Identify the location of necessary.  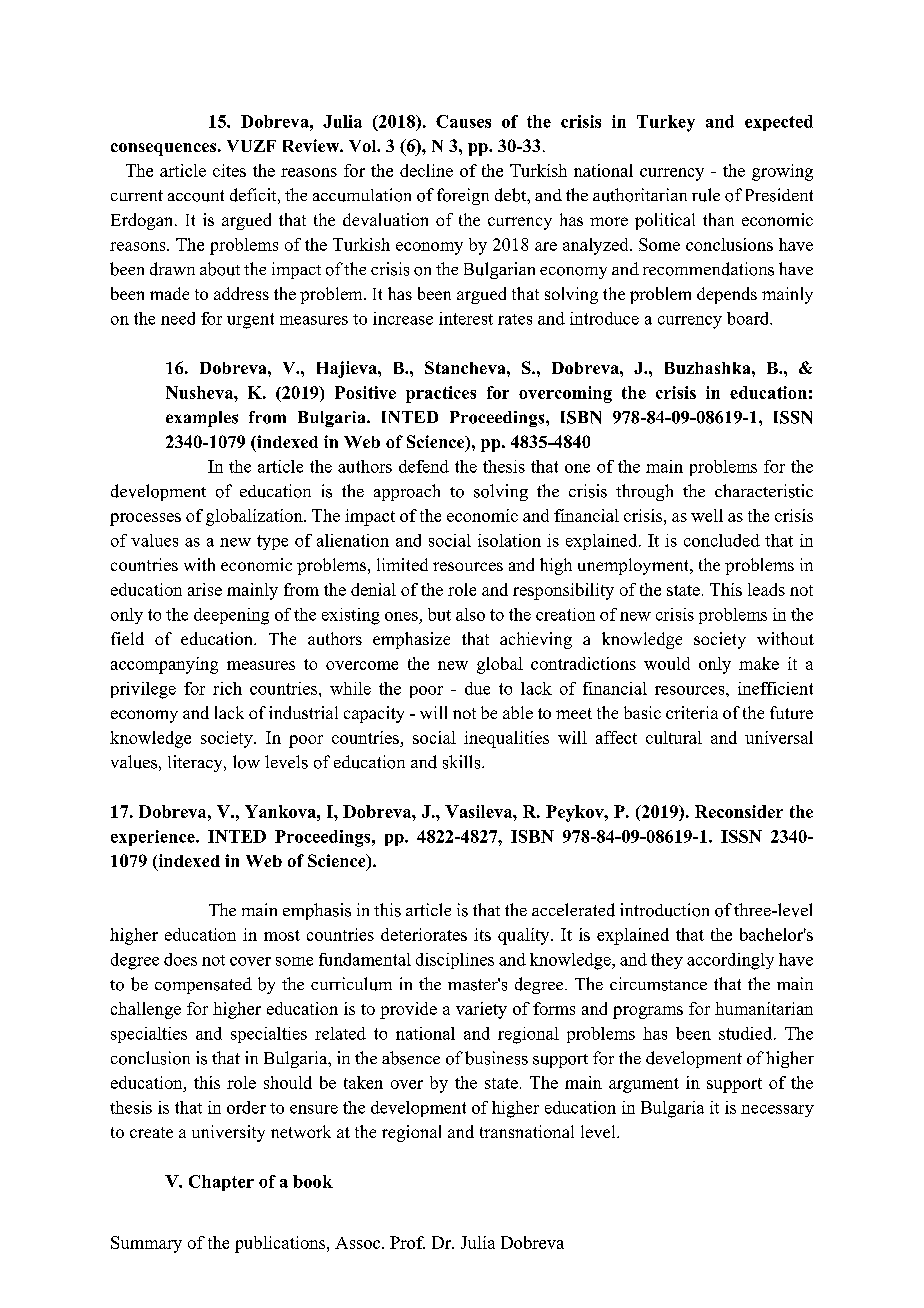
(777, 1111).
